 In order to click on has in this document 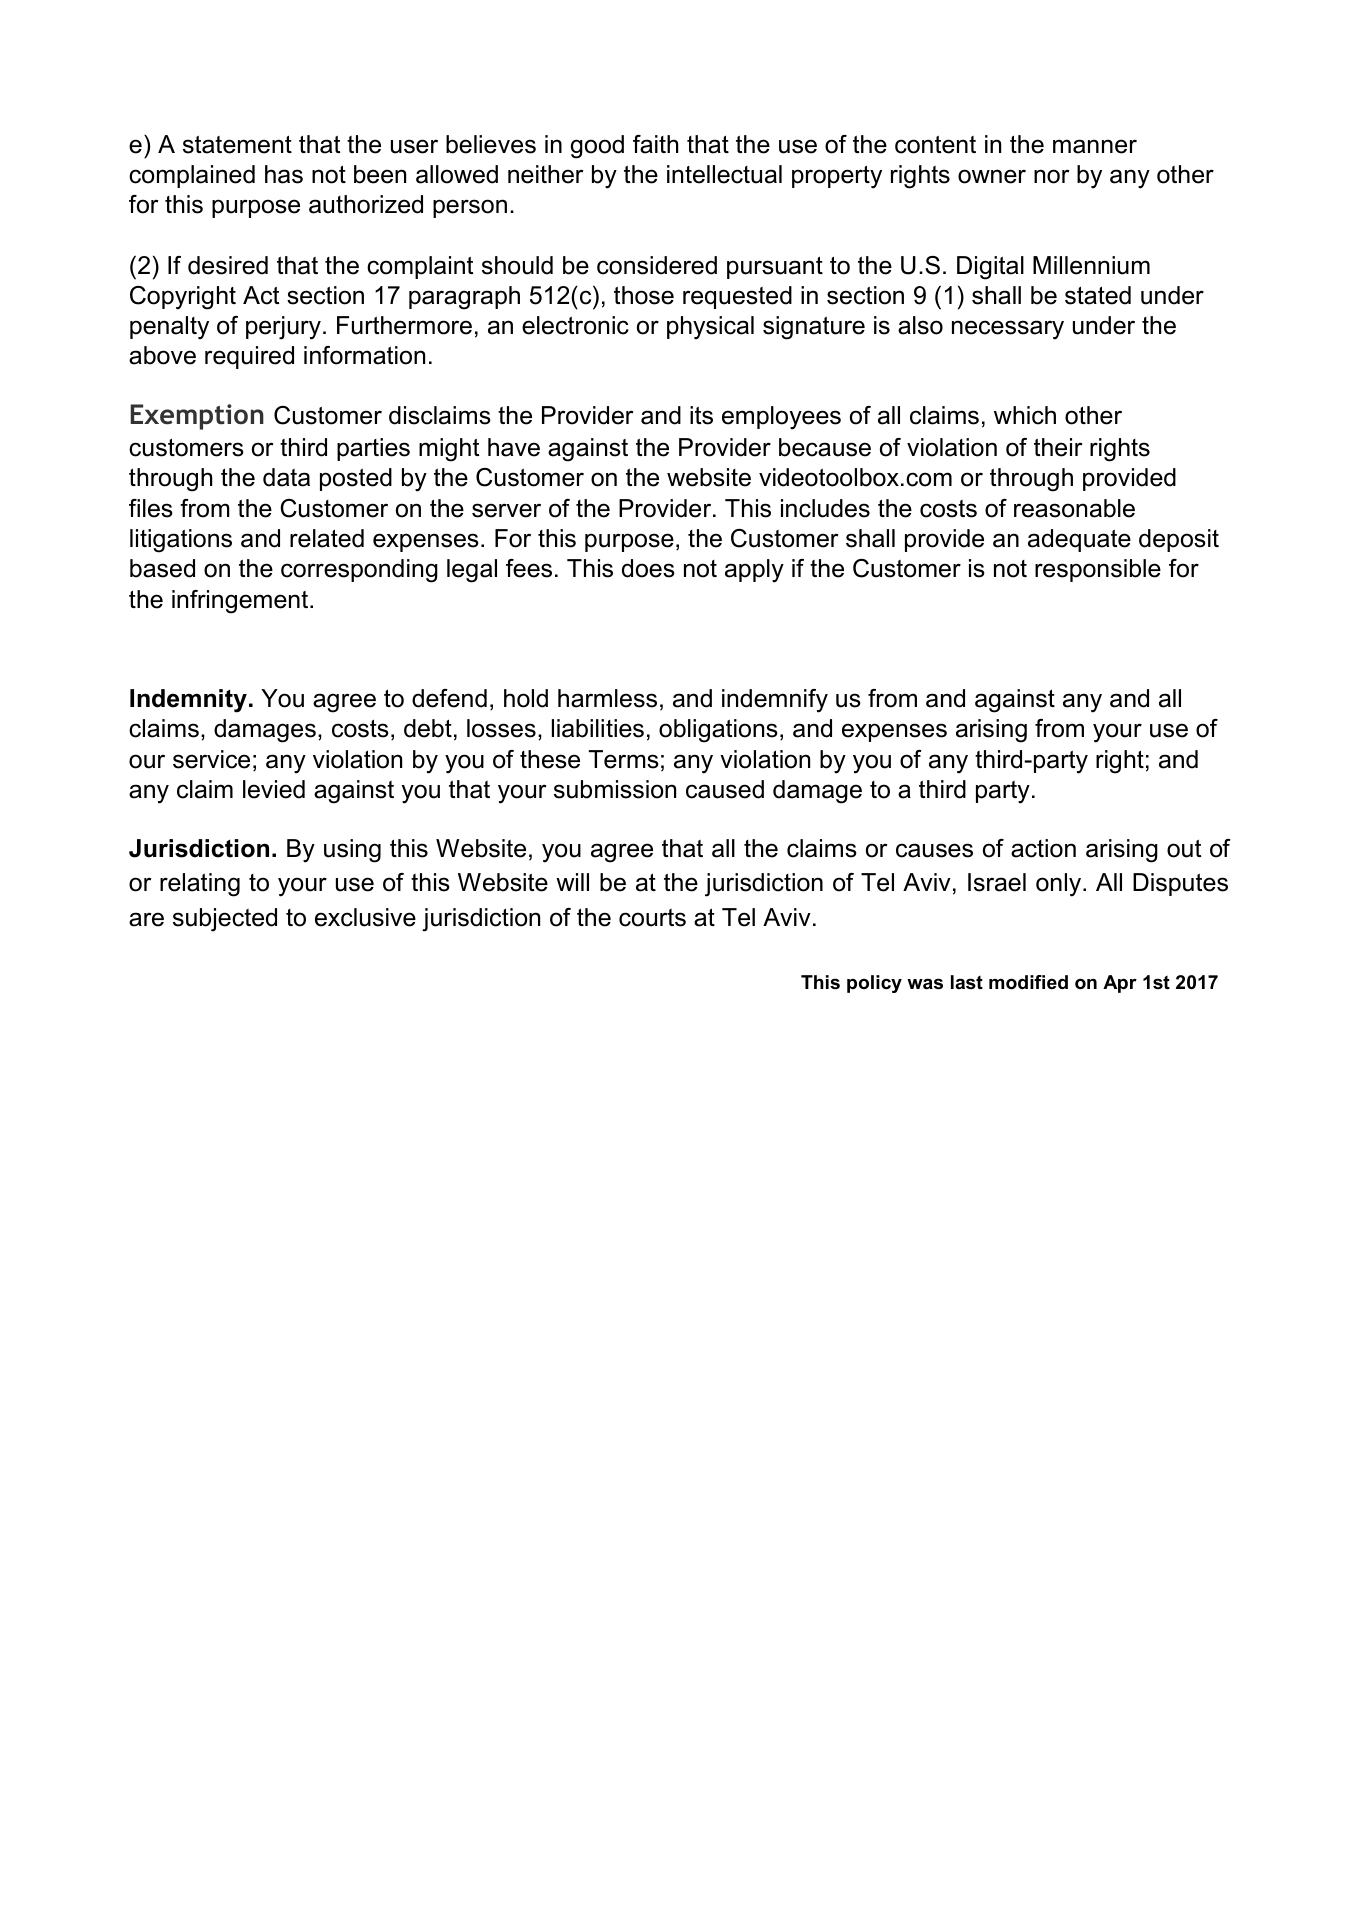, I will do `click(284, 174)`.
